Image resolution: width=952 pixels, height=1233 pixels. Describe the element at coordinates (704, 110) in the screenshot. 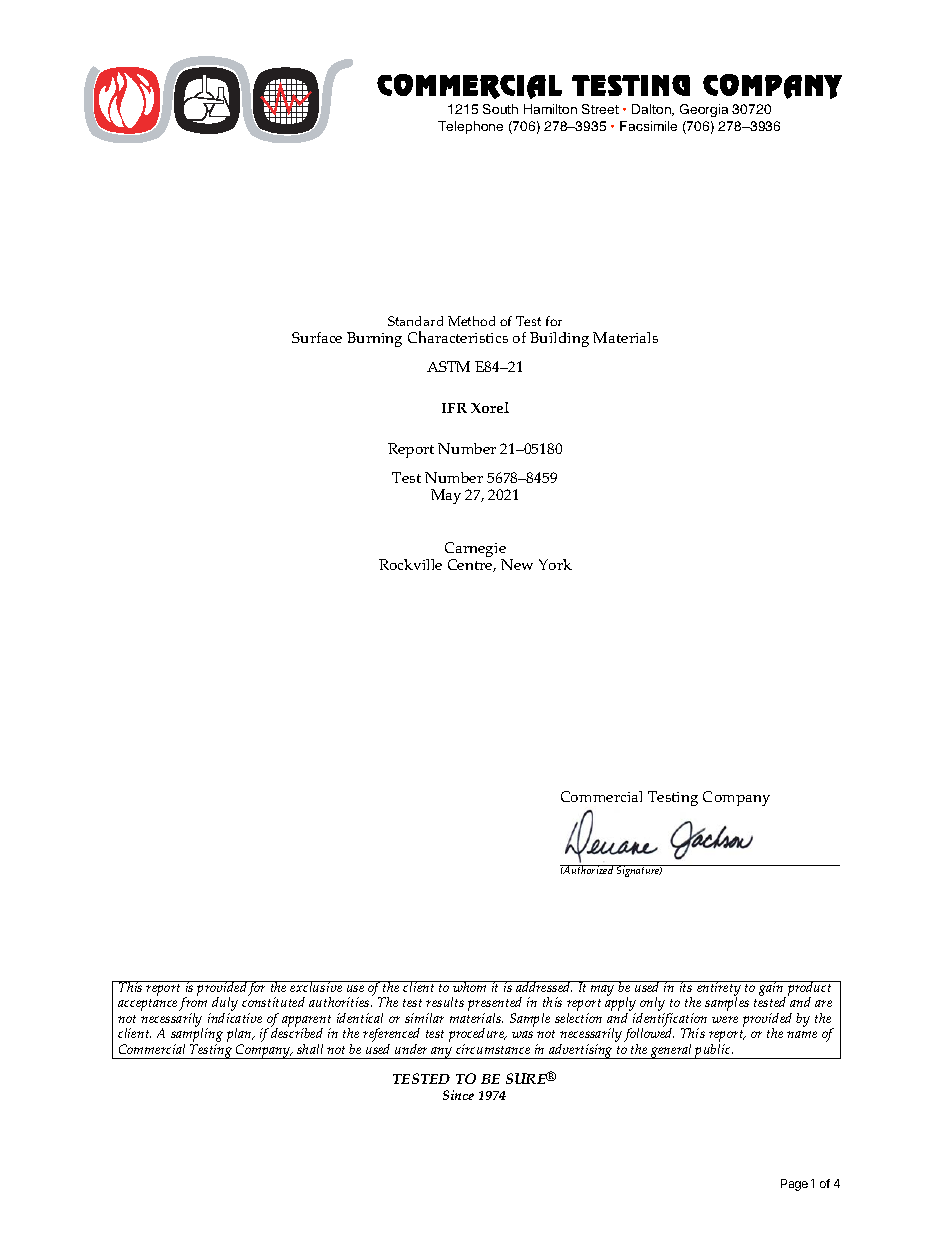

I see `Georgia` at that location.
